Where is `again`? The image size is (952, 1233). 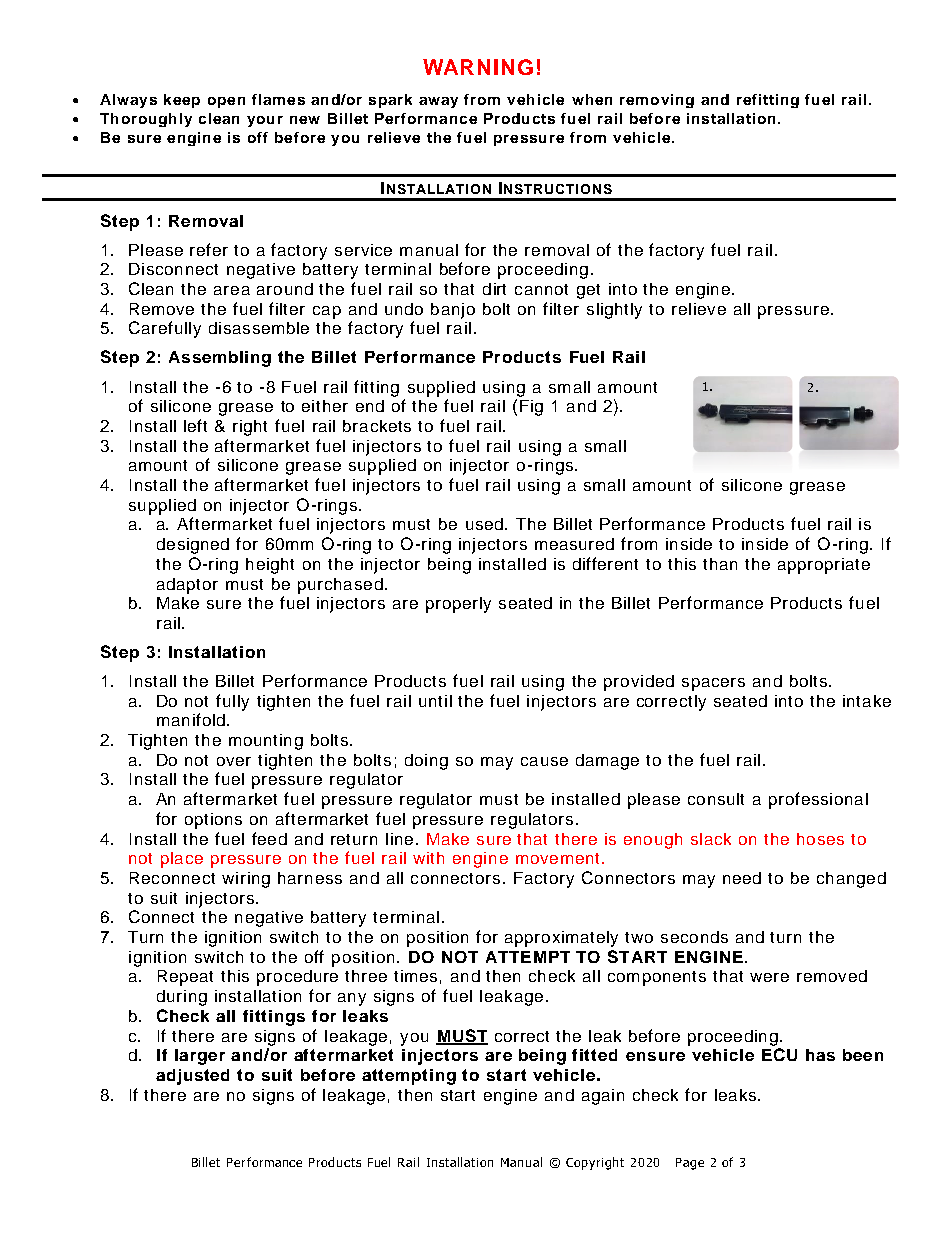
again is located at coordinates (603, 1097).
